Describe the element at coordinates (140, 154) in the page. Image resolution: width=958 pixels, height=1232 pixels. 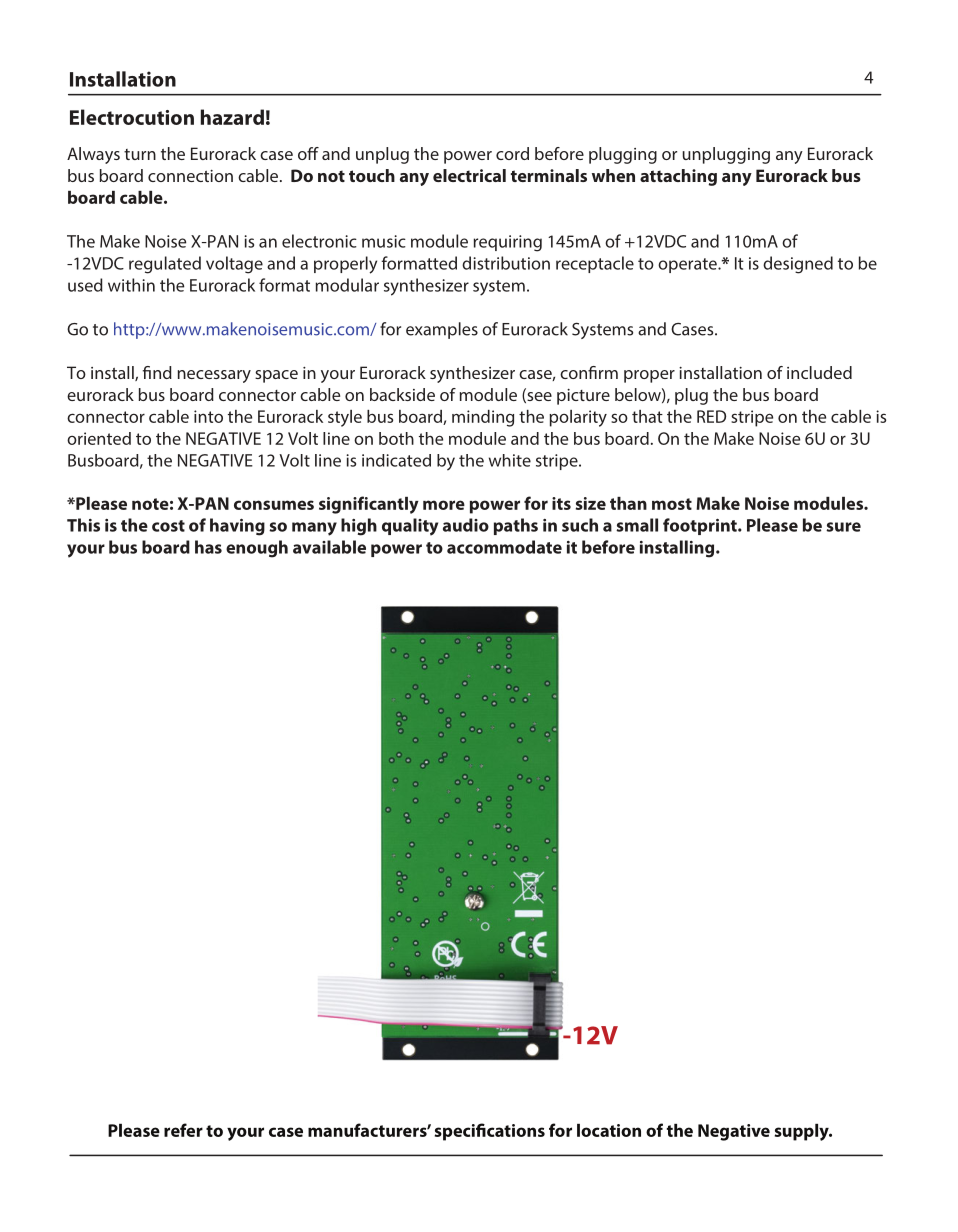
I see `turn` at that location.
